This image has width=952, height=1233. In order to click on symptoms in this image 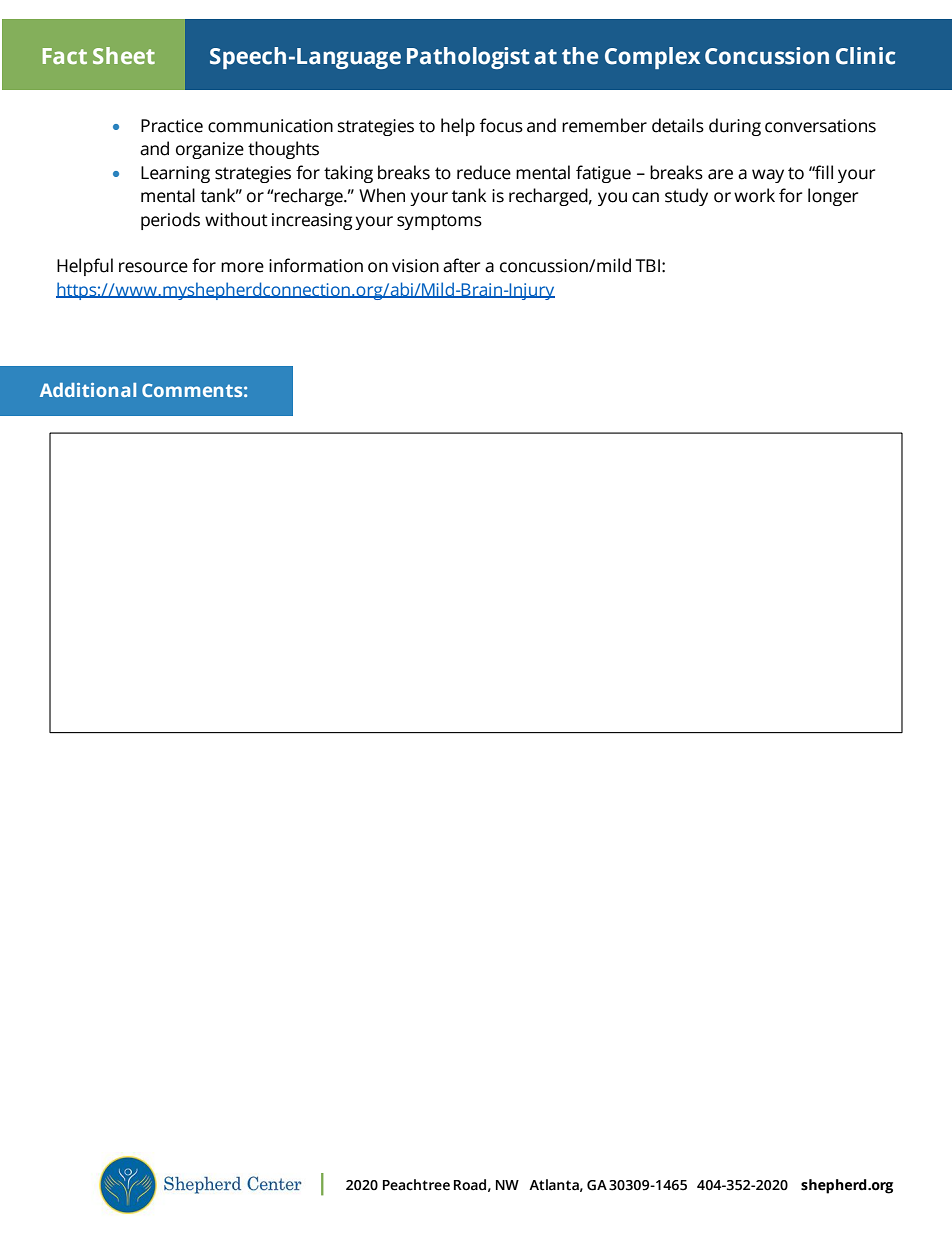, I will do `click(439, 222)`.
